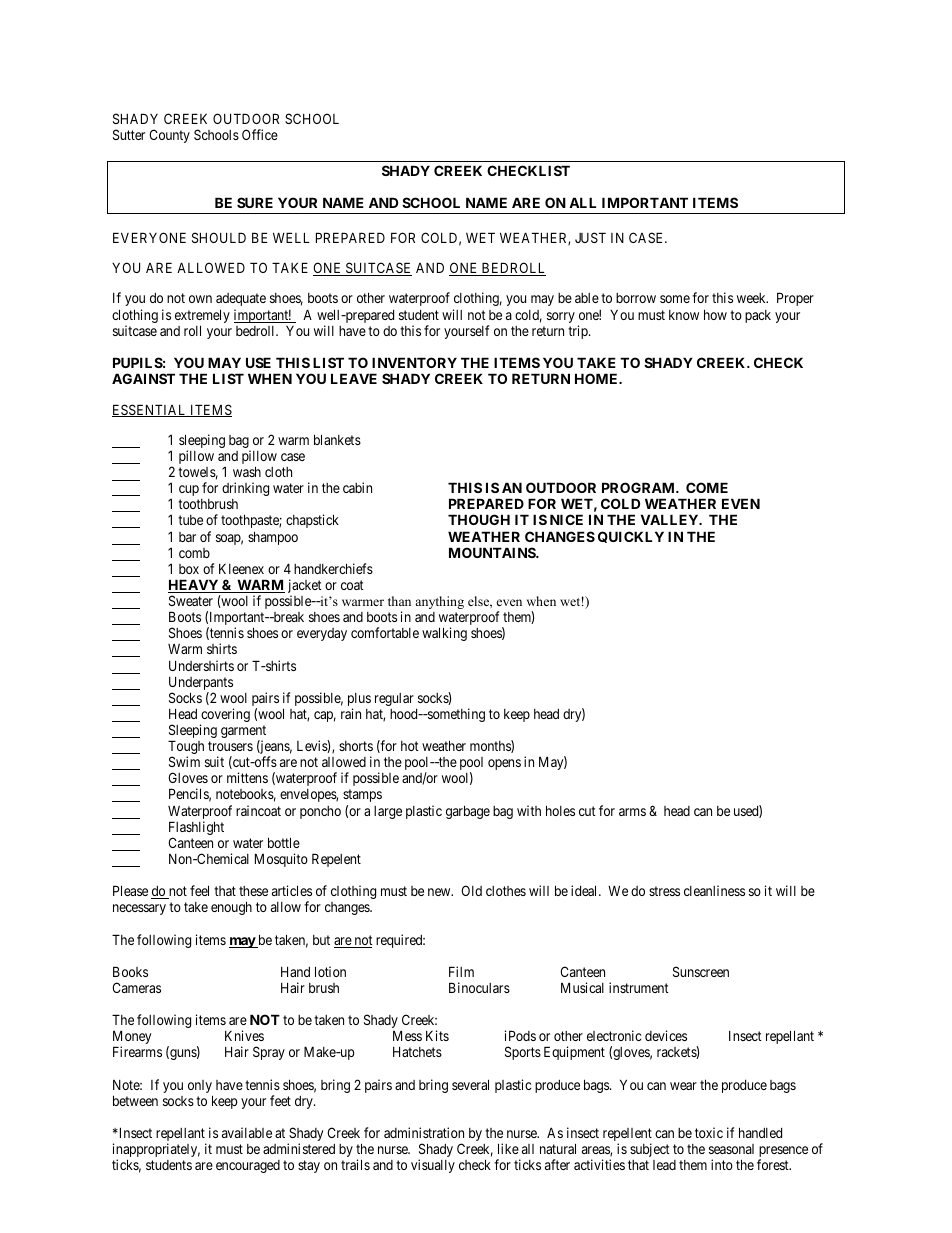 The height and width of the document is (1233, 952). Describe the element at coordinates (468, 812) in the document. I see `garbage` at that location.
